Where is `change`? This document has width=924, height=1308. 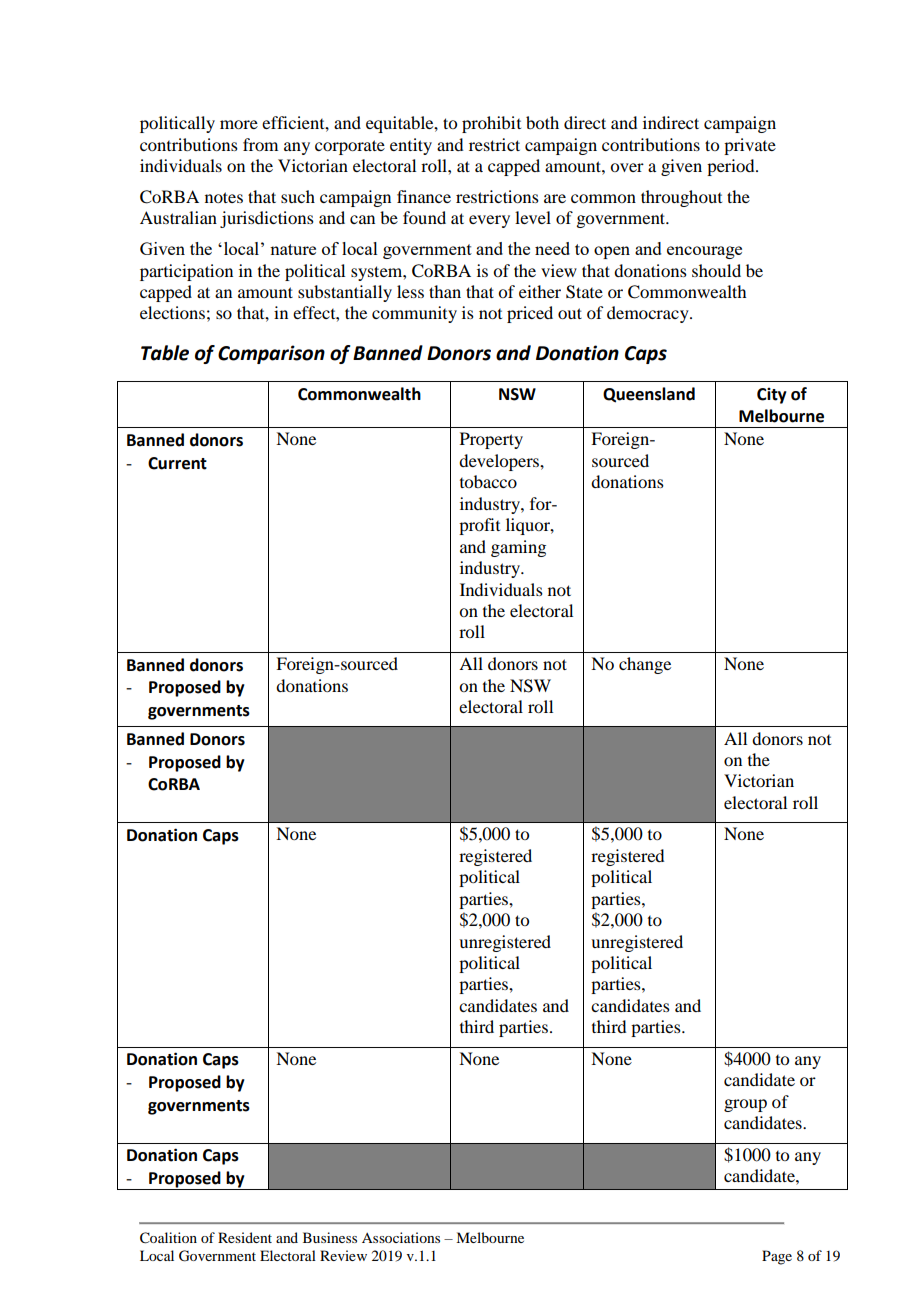
change is located at coordinates (645, 665).
